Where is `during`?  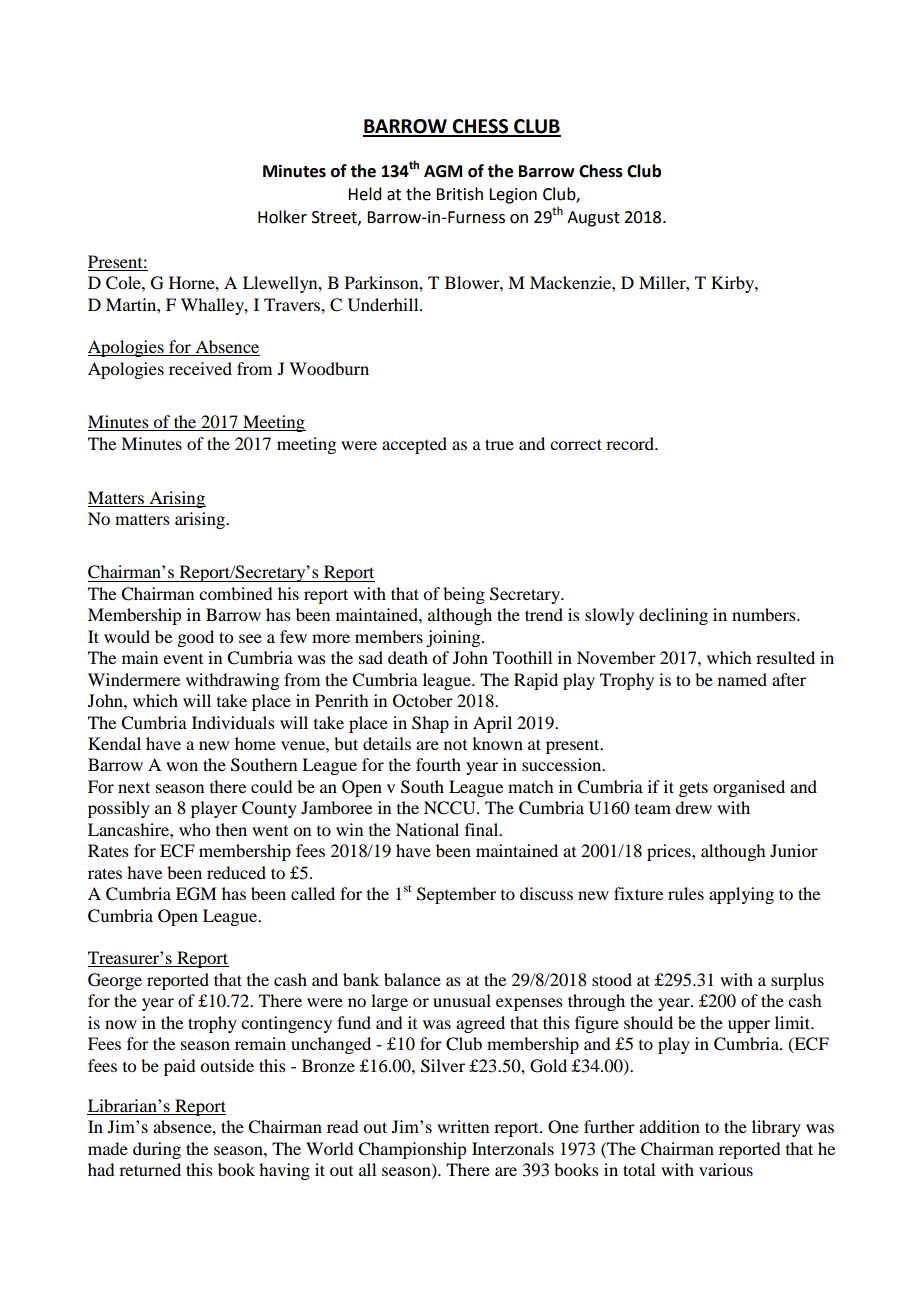
during is located at coordinates (157, 1150).
